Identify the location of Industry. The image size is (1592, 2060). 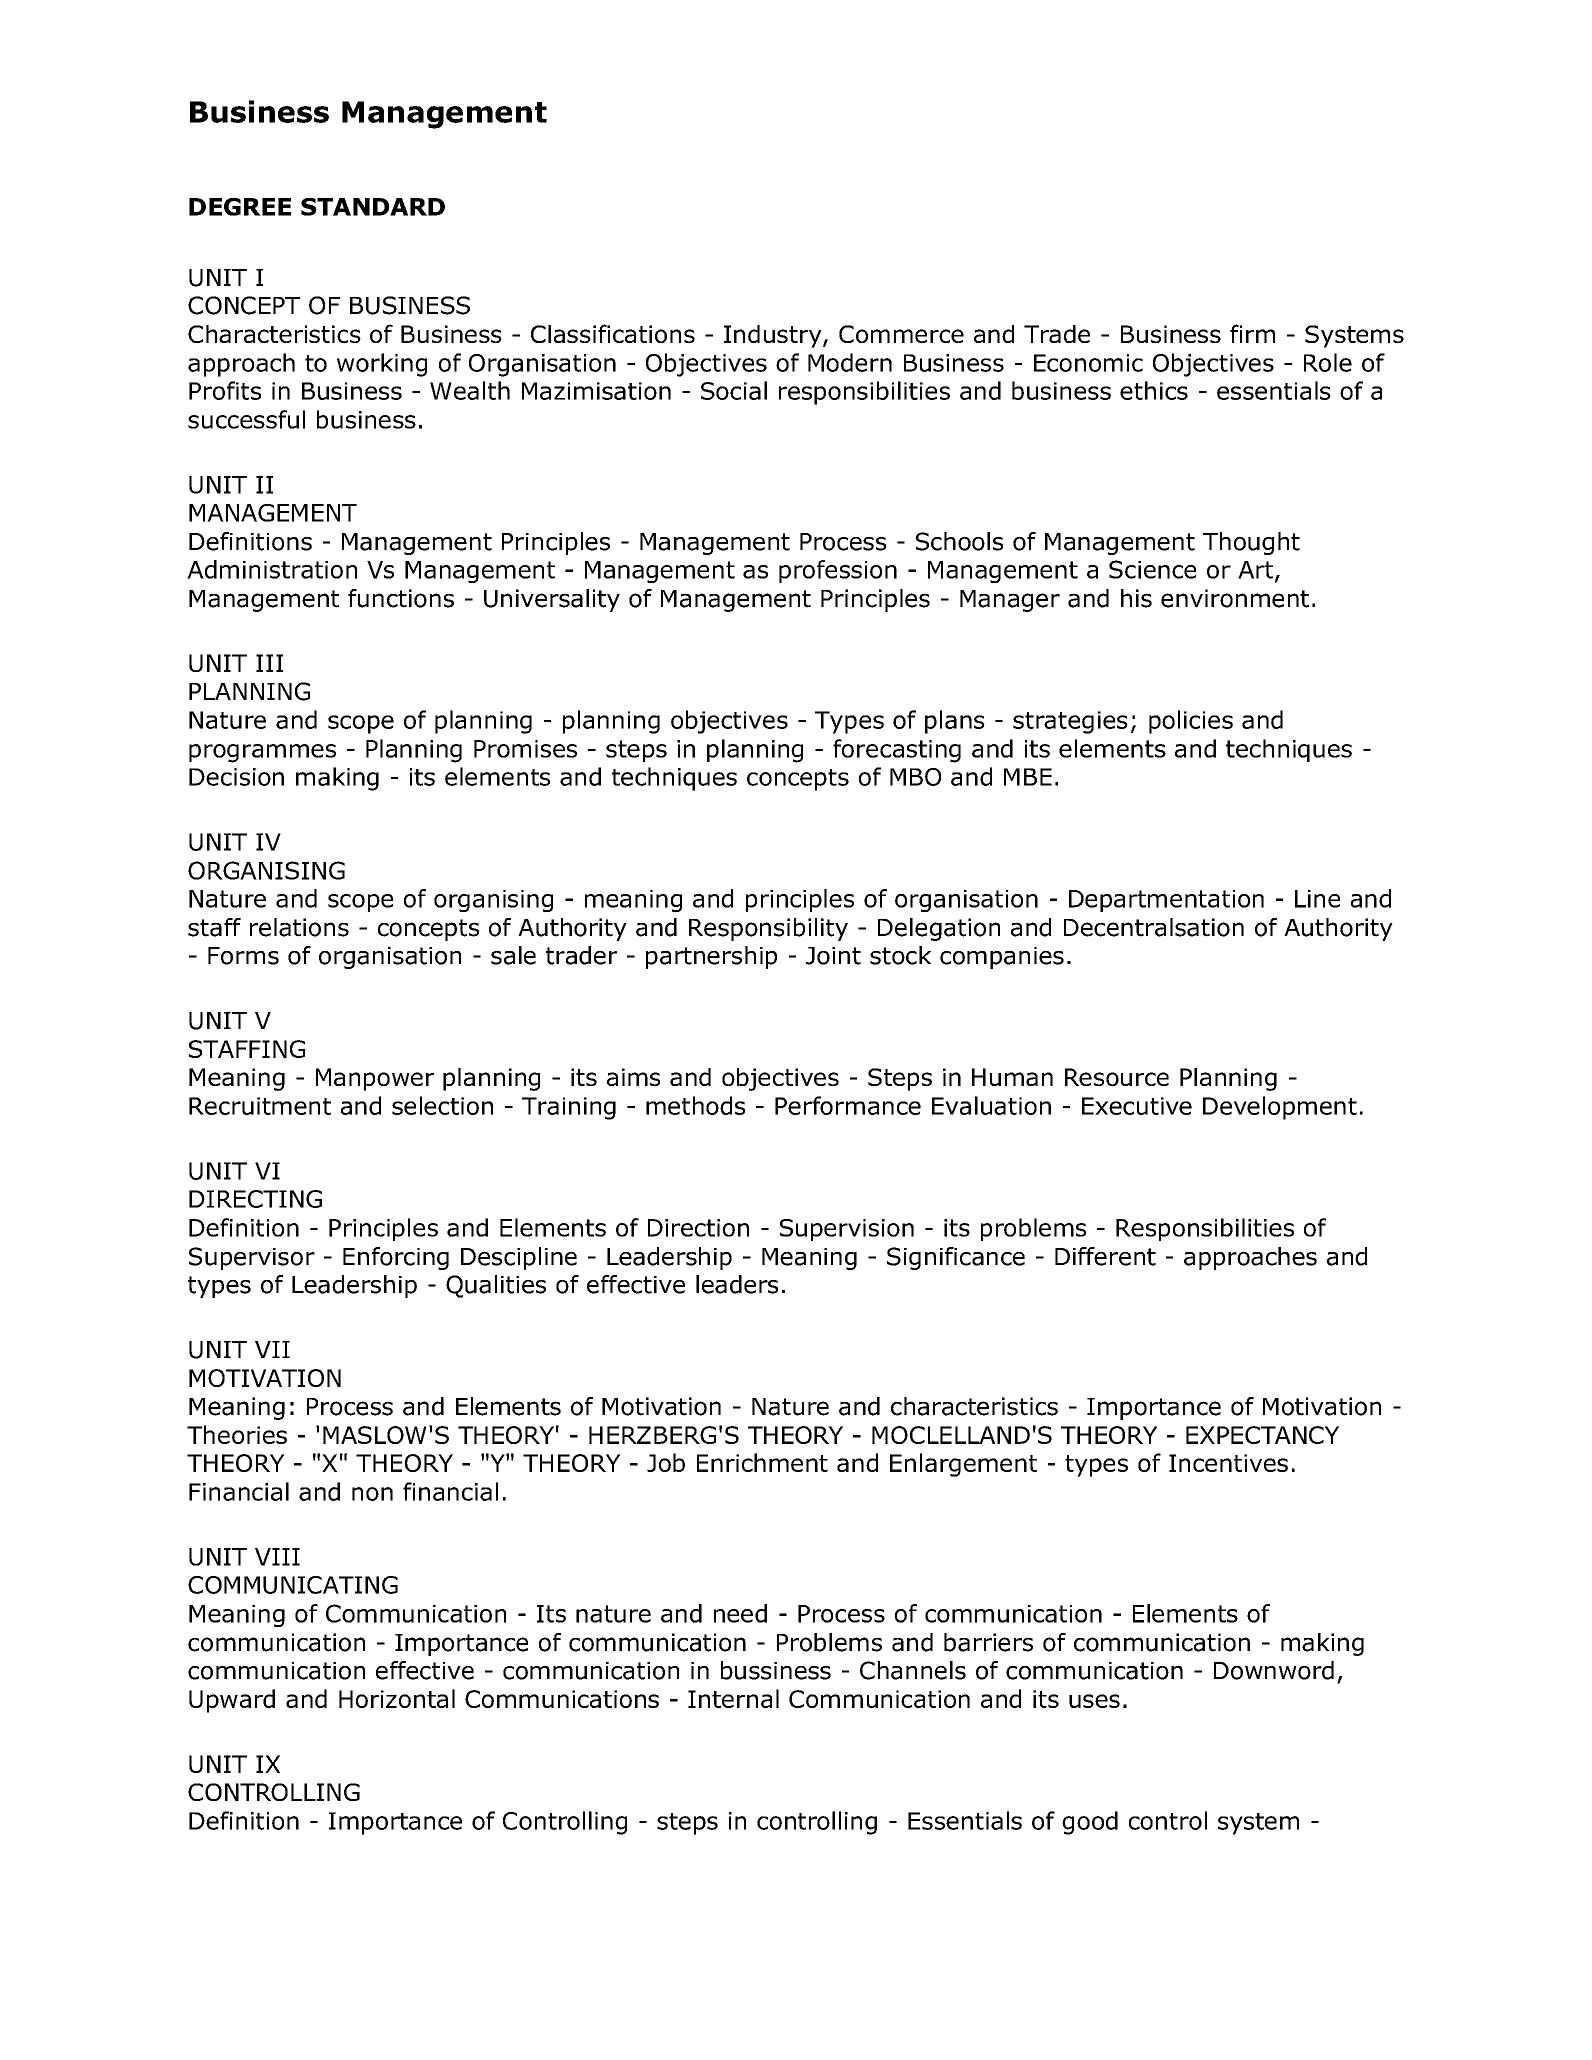
(774, 336).
